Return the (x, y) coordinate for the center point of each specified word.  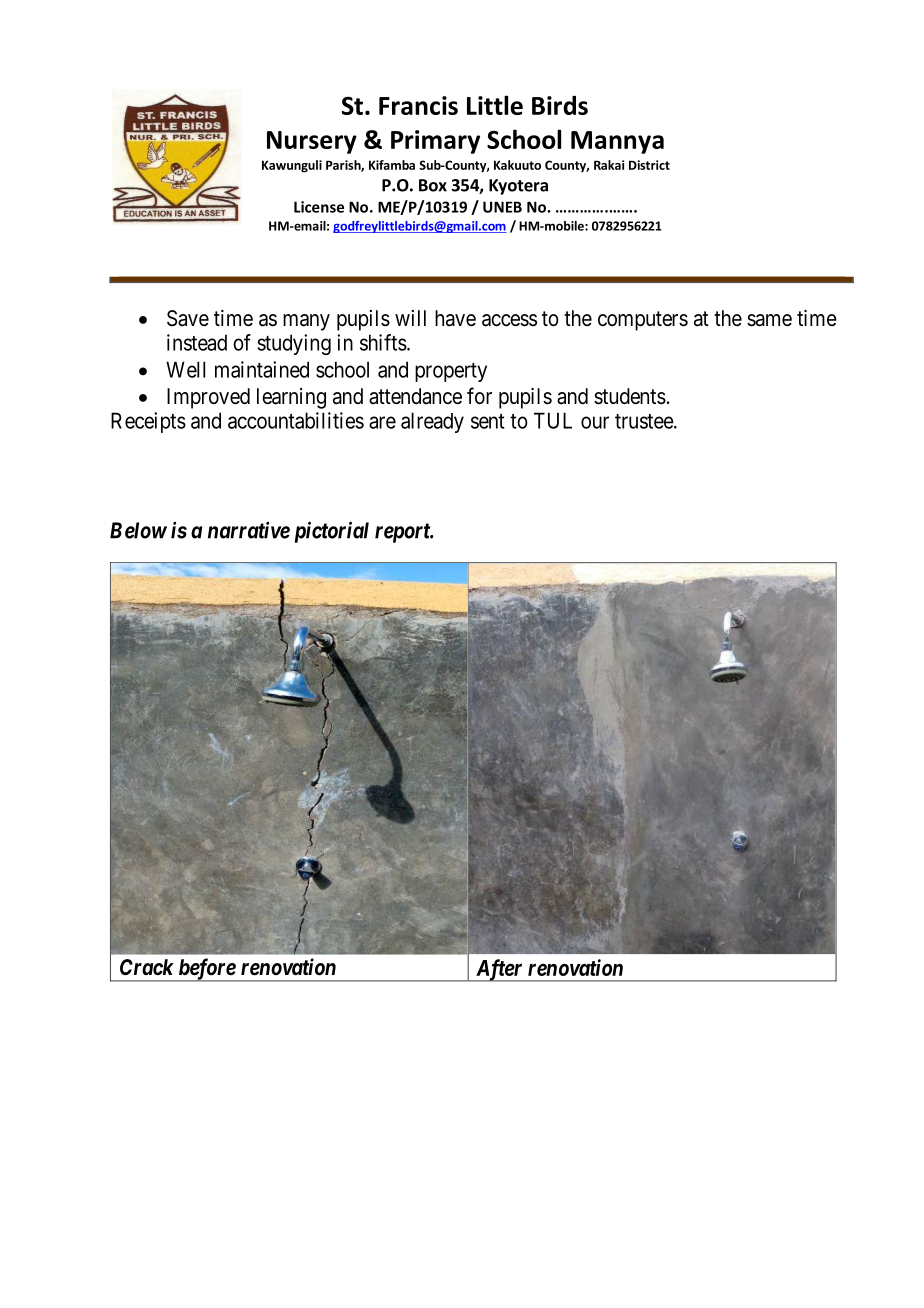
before (206, 970)
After (499, 970)
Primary (435, 142)
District (649, 165)
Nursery (312, 142)
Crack (147, 967)
